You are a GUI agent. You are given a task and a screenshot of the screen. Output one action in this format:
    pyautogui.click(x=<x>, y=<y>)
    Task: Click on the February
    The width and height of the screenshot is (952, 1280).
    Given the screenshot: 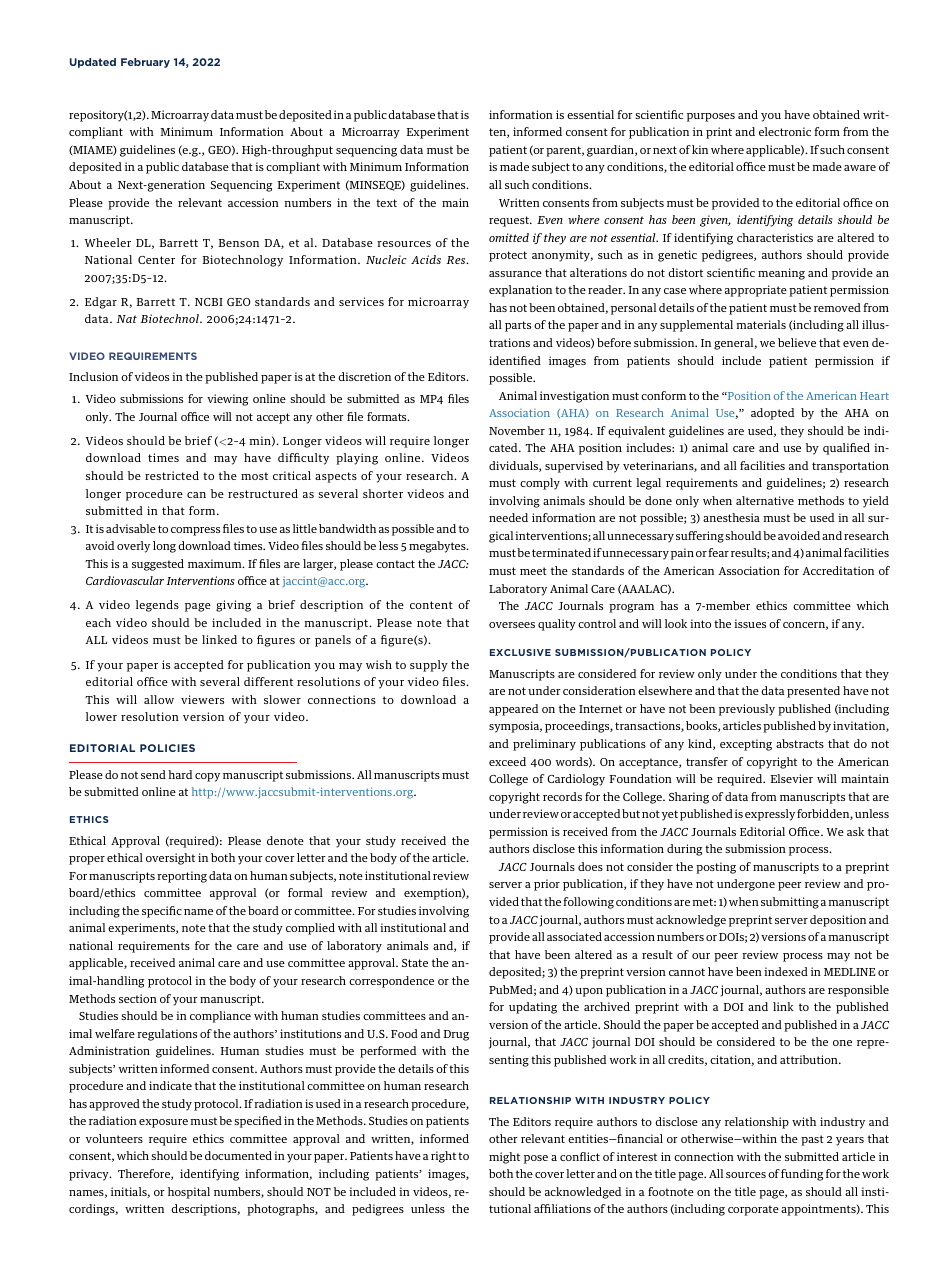 What is the action you would take?
    pyautogui.click(x=145, y=63)
